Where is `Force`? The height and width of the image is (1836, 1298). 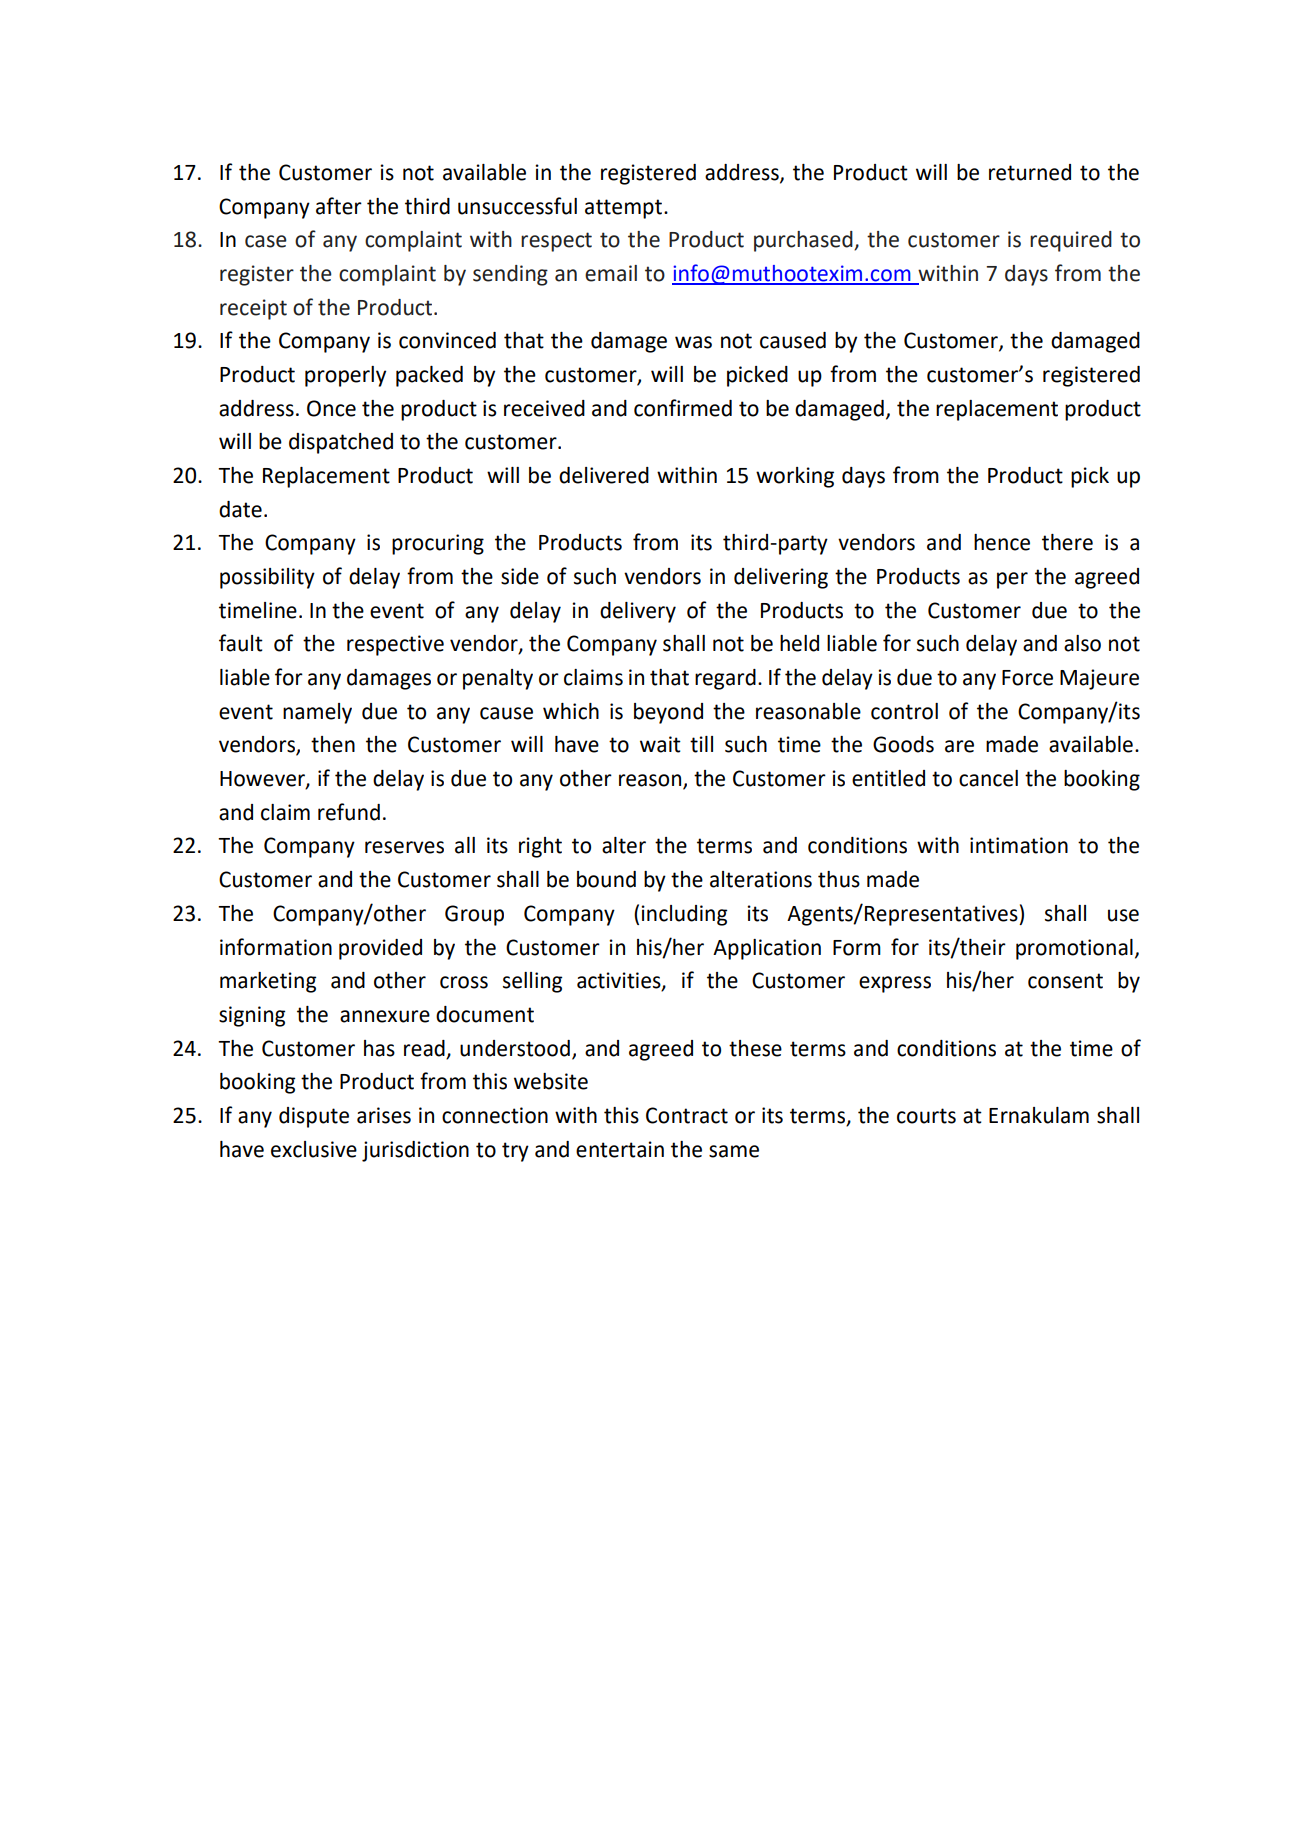 Force is located at coordinates (1027, 678).
